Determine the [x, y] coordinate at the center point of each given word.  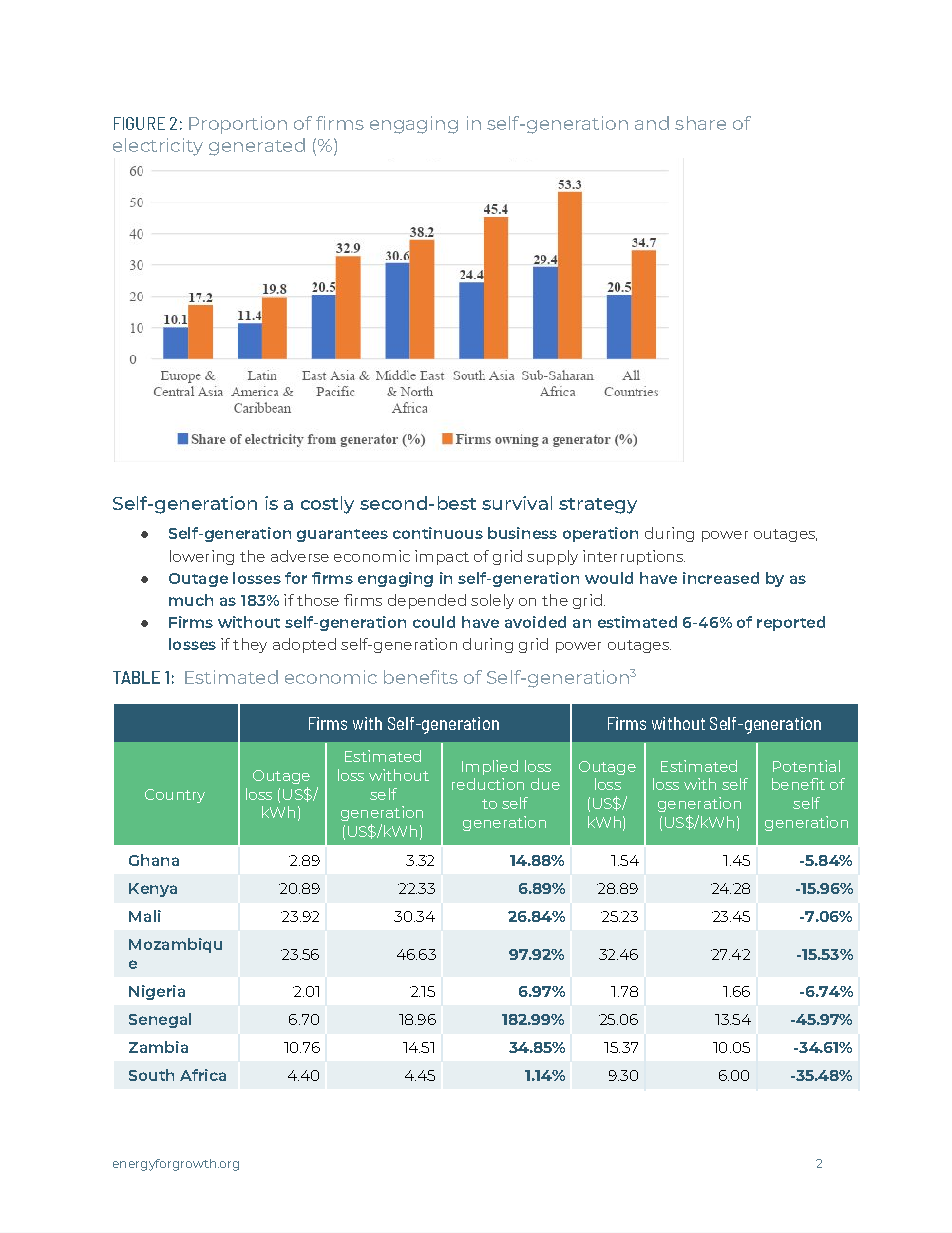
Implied [490, 767]
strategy [598, 506]
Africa [203, 1075]
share [700, 123]
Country [175, 796]
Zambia [158, 1047]
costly [327, 505]
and [652, 123]
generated [257, 147]
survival [517, 503]
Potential [806, 766]
